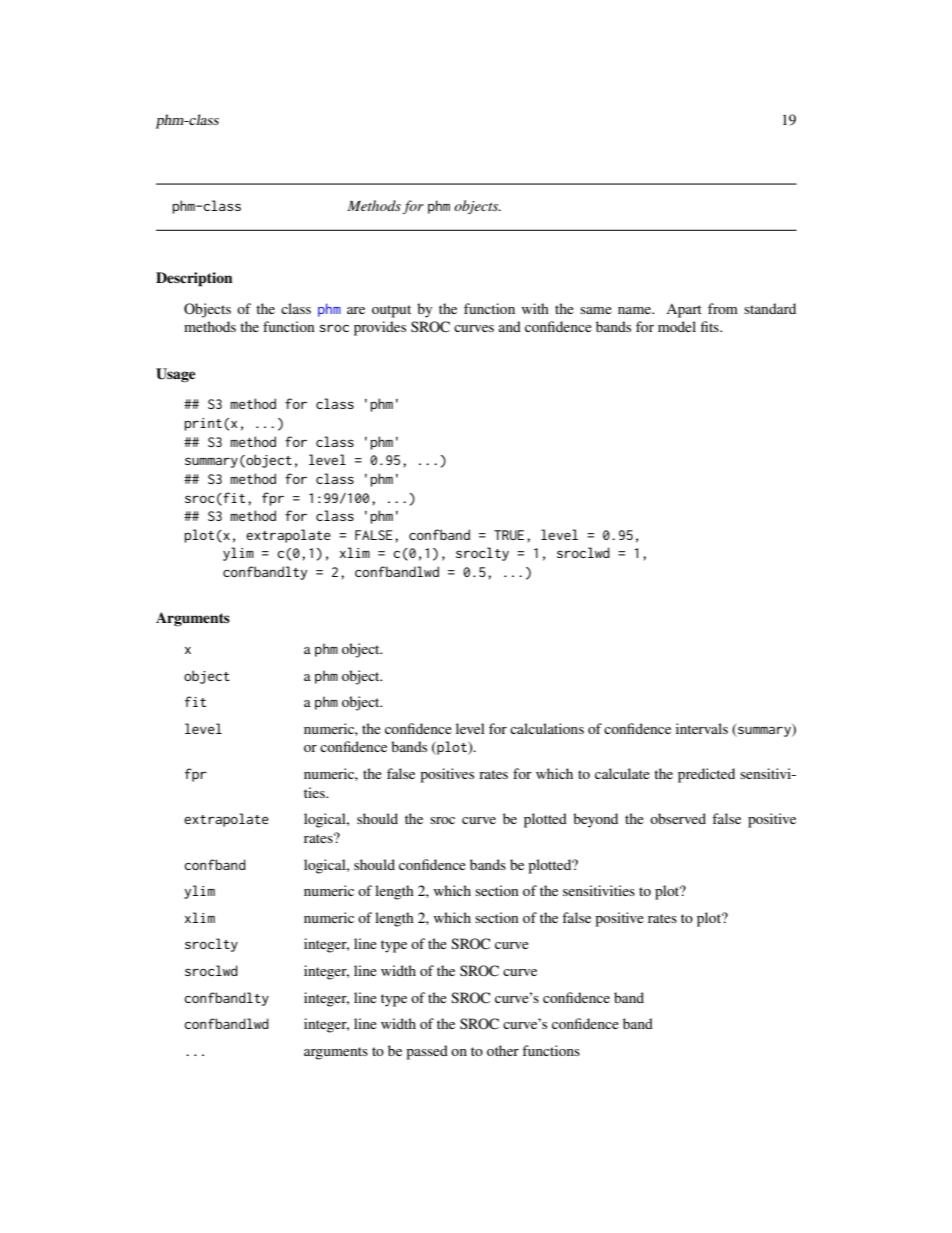  Describe the element at coordinates (678, 818) in the image. I see `observed` at that location.
